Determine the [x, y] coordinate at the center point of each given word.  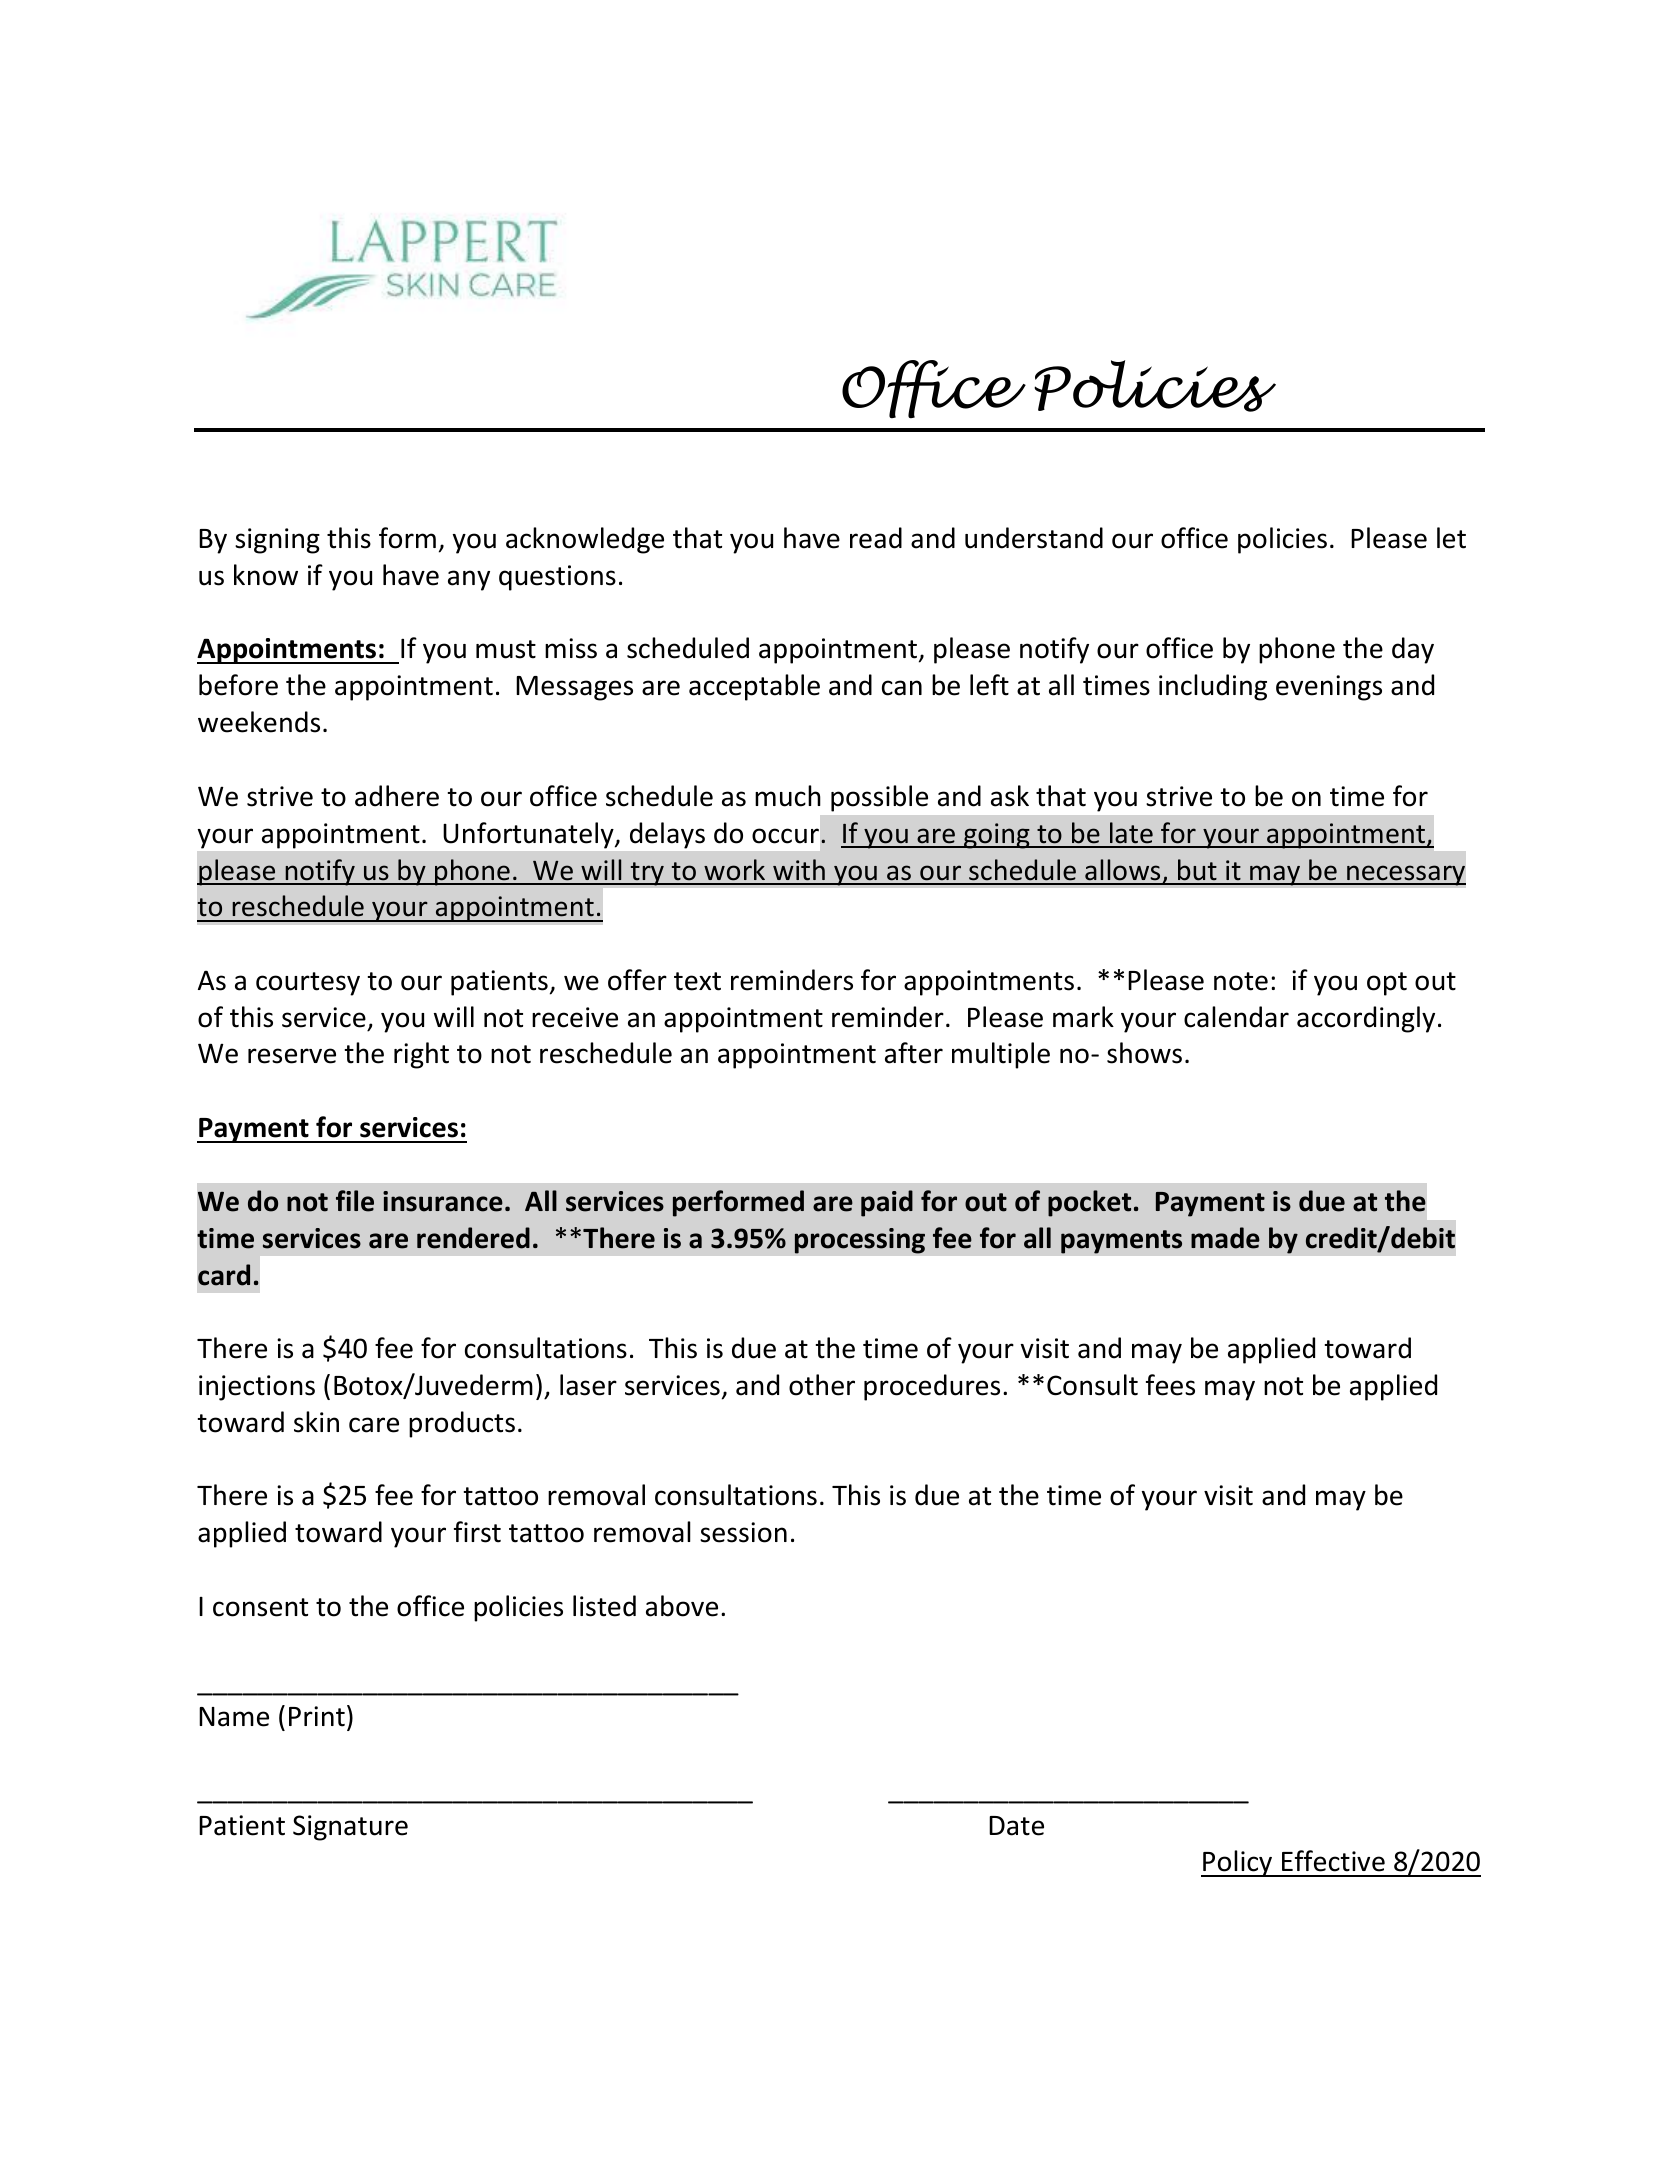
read [876, 538]
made [1225, 1238]
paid [887, 1203]
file [355, 1201]
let [1451, 538]
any [469, 580]
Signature [350, 1828]
